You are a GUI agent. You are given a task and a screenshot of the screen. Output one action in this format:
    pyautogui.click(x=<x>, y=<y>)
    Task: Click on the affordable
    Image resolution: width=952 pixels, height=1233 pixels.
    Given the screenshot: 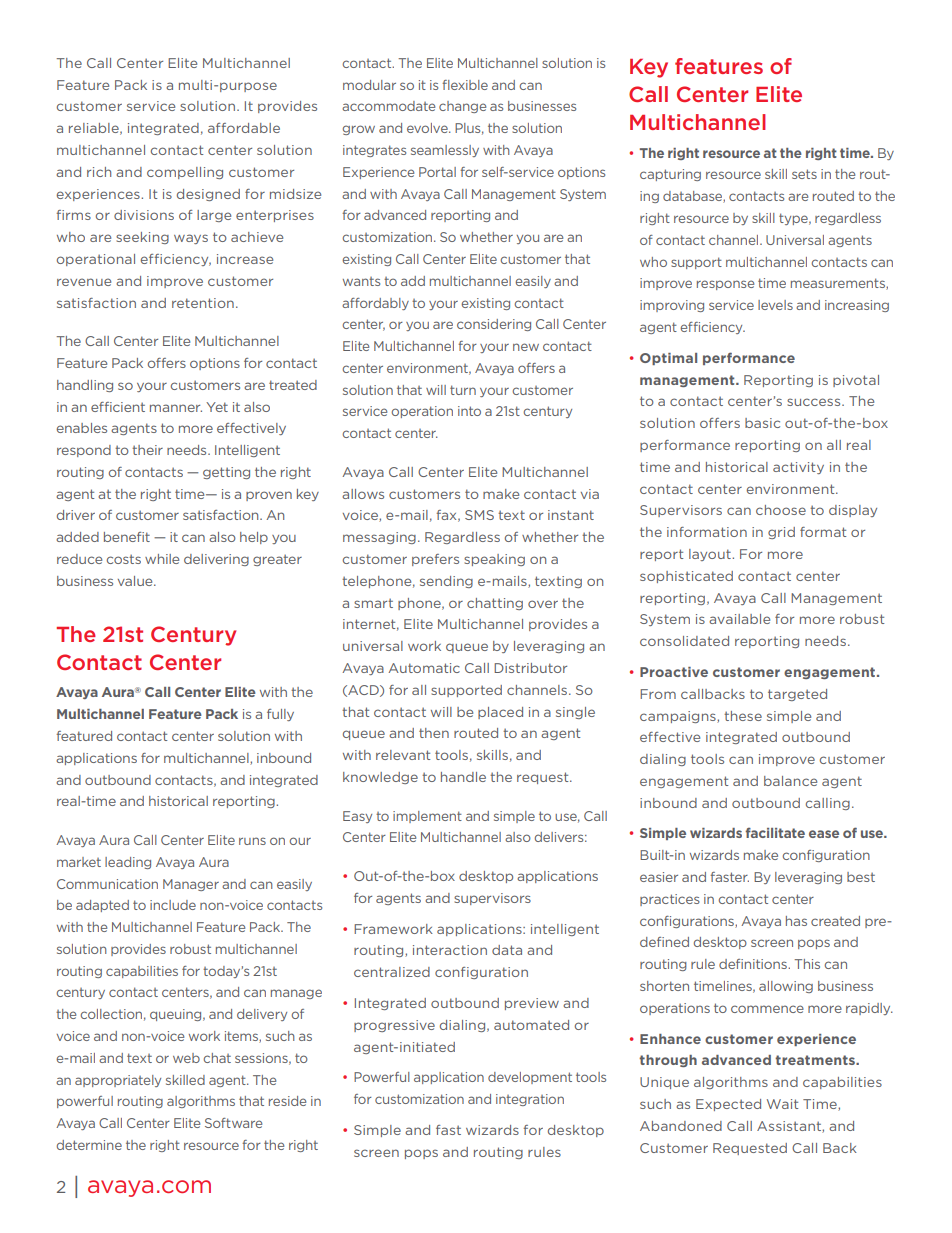 What is the action you would take?
    pyautogui.click(x=244, y=128)
